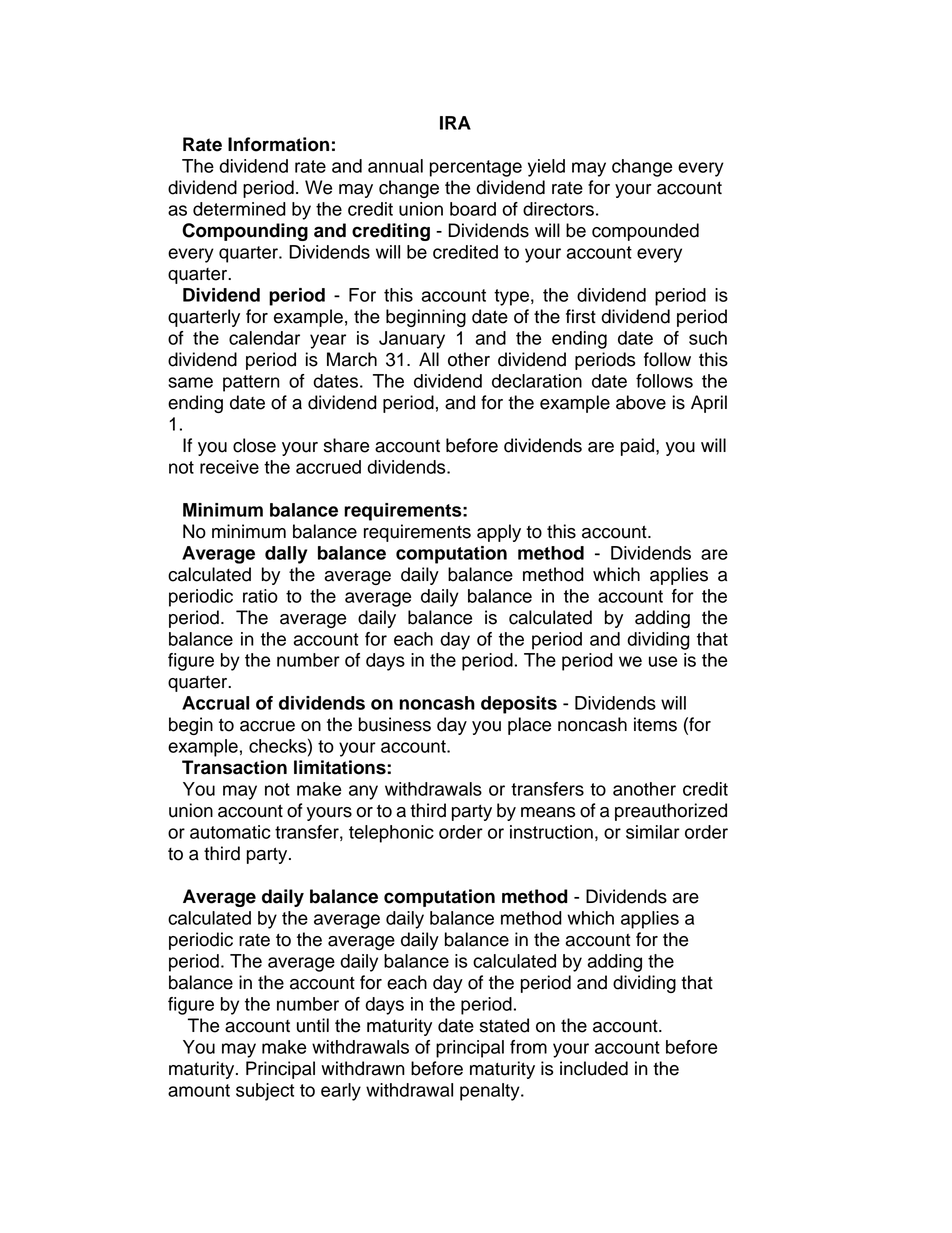 Image resolution: width=952 pixels, height=1233 pixels. What do you see at coordinates (594, 1068) in the screenshot?
I see `included` at bounding box center [594, 1068].
